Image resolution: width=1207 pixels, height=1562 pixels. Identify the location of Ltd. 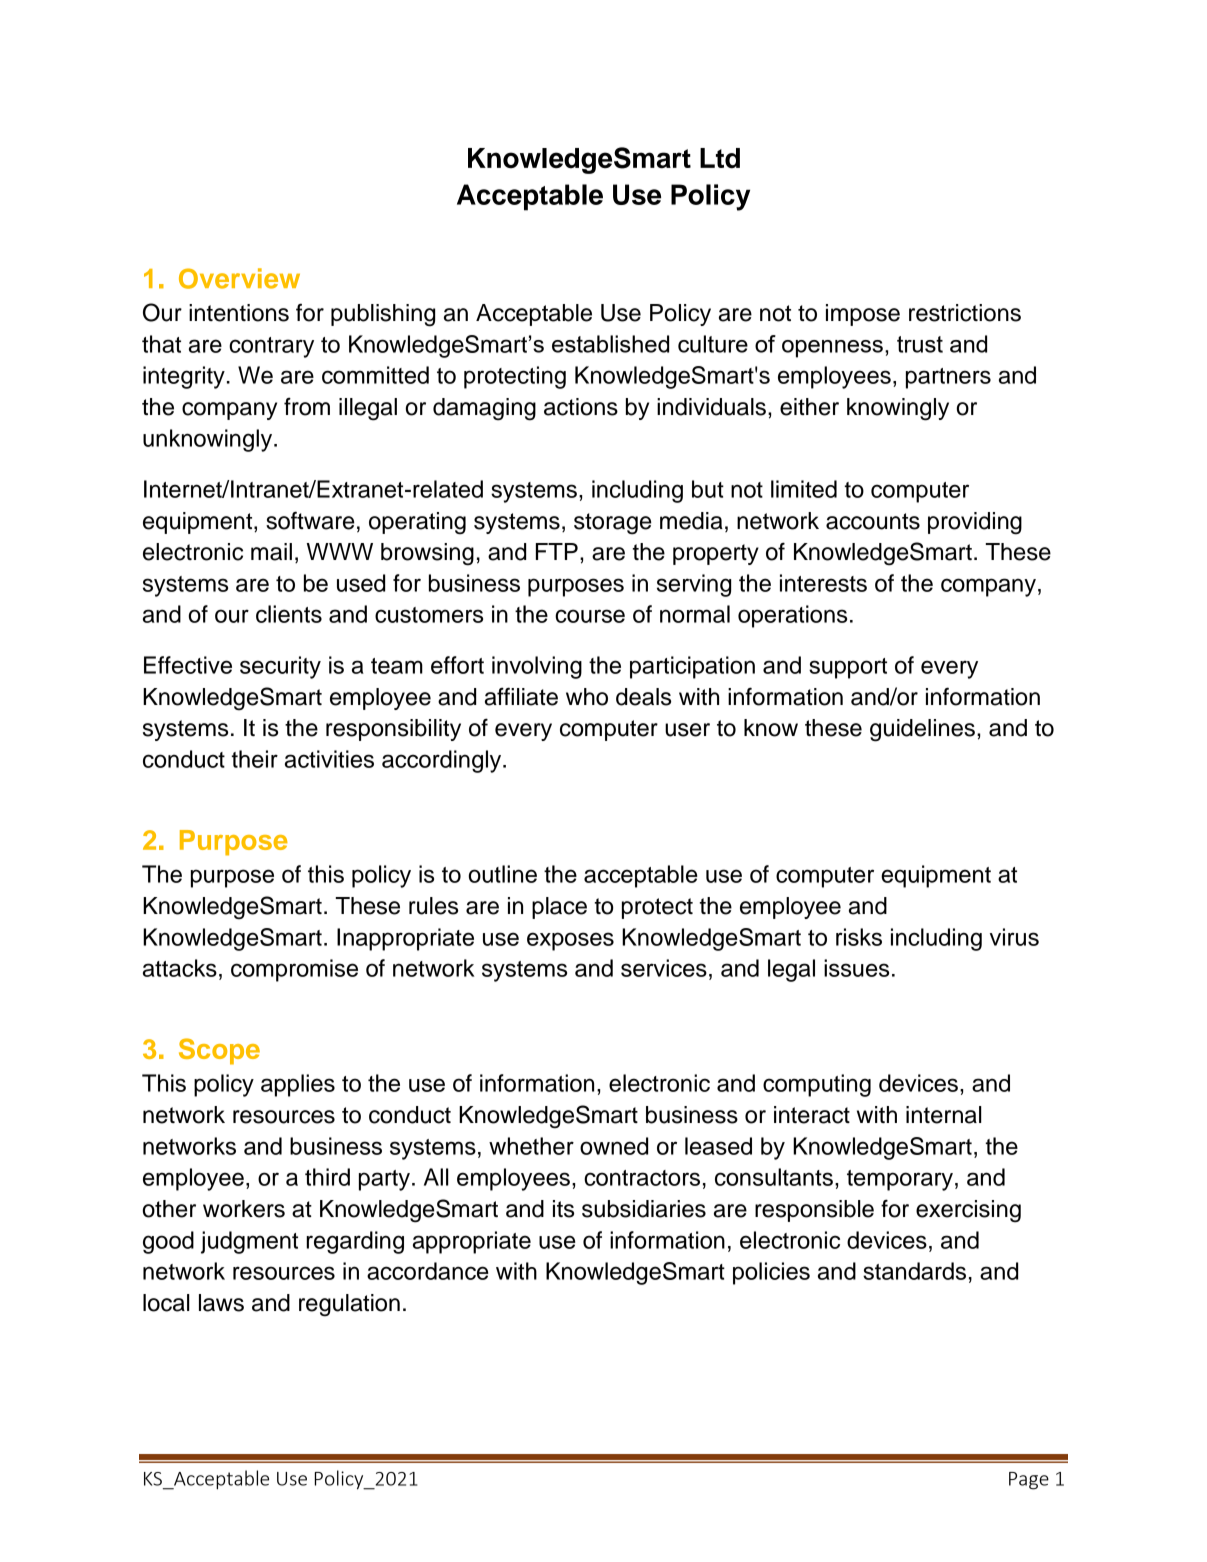
(720, 158).
